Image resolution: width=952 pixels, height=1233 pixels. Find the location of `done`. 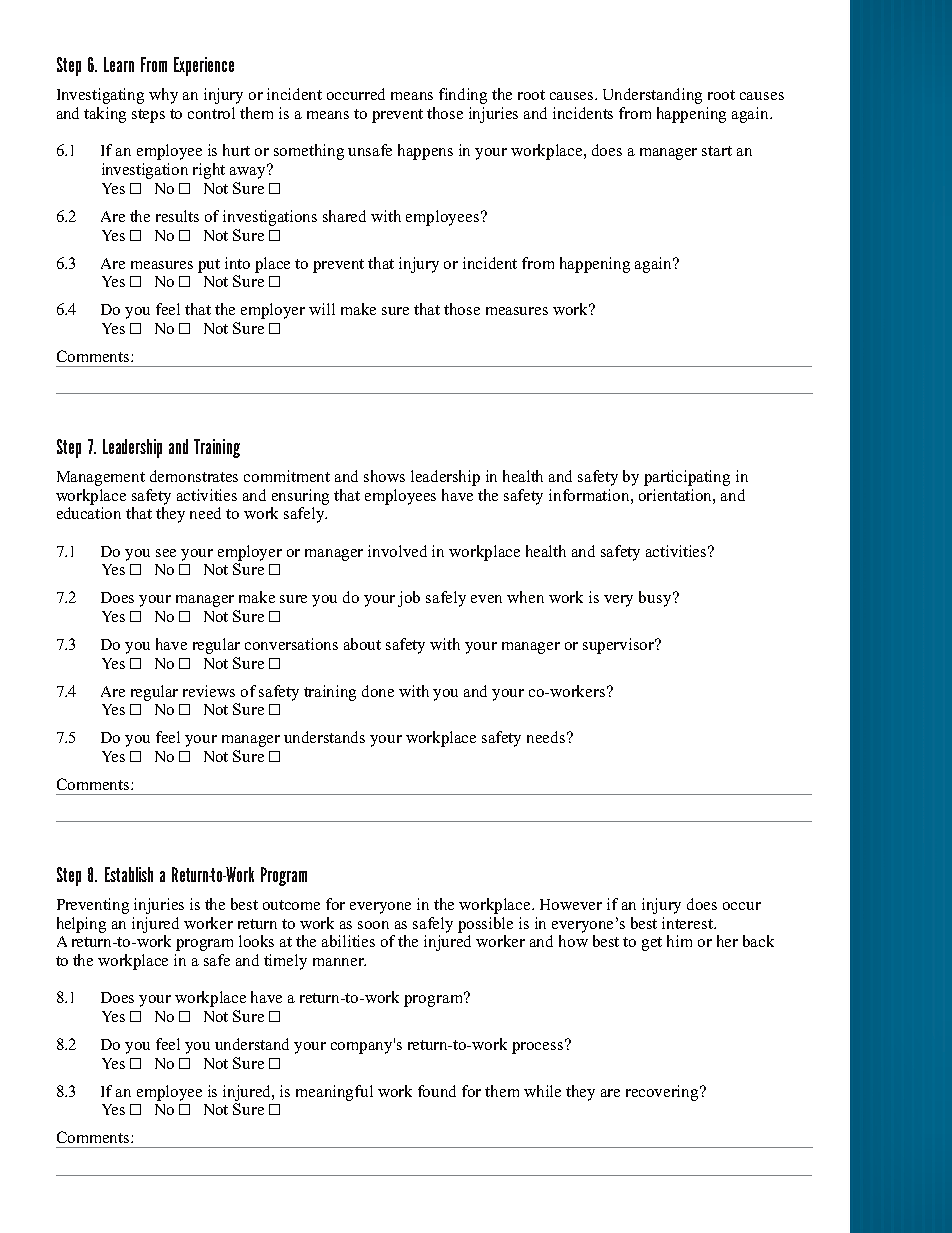

done is located at coordinates (378, 691).
